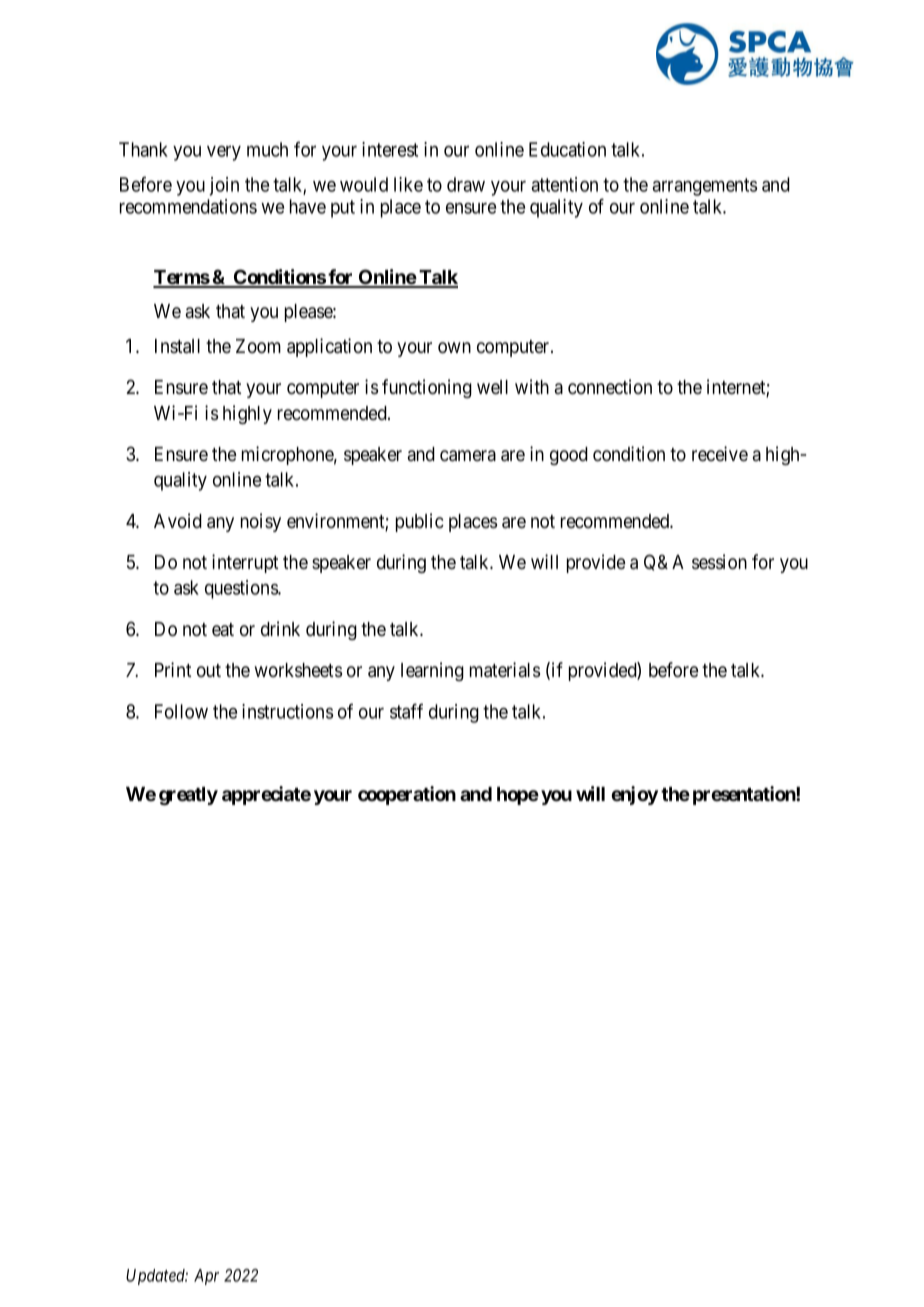 Image resolution: width=924 pixels, height=1307 pixels. I want to click on arrangements, so click(705, 187).
